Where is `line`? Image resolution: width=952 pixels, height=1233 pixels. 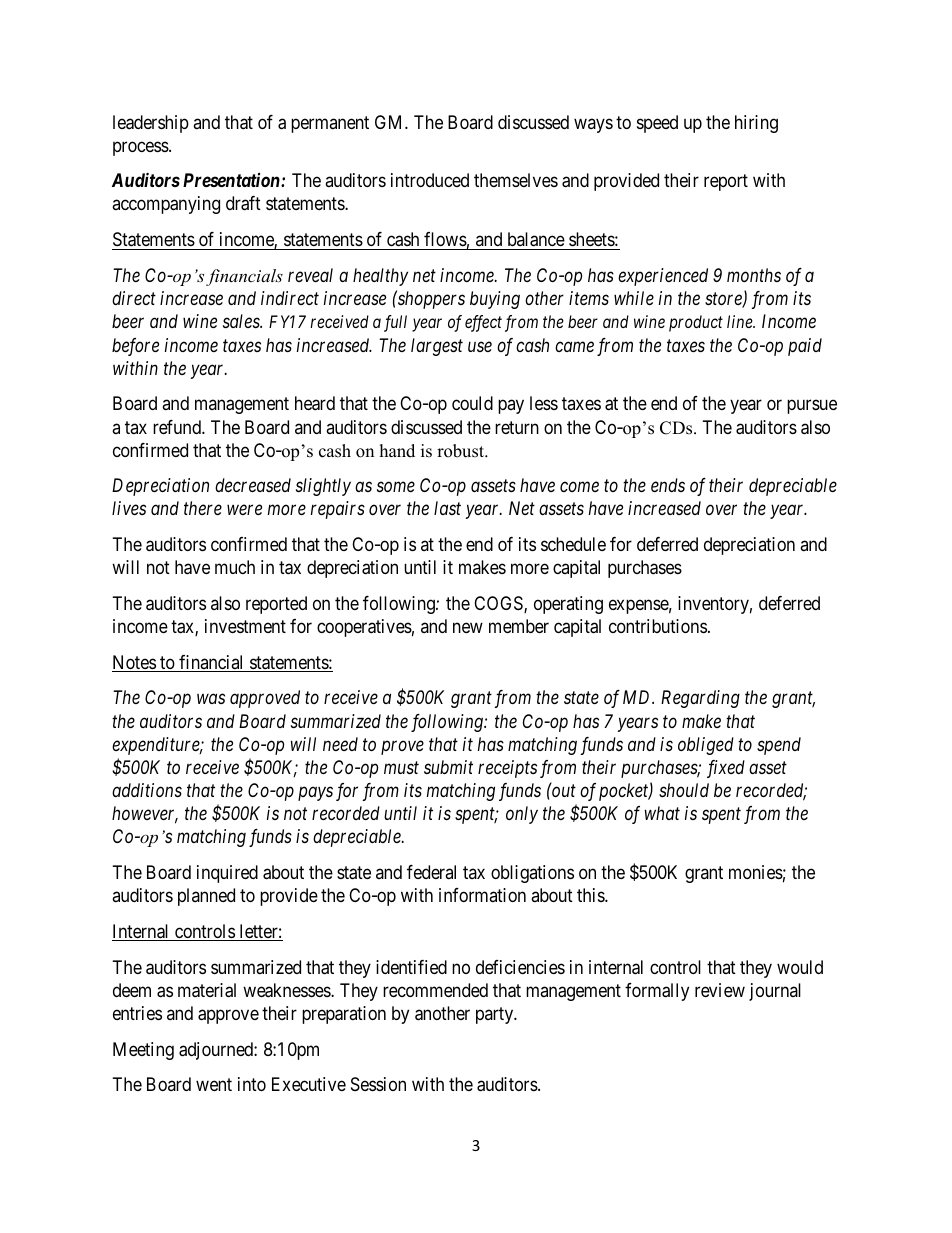 line is located at coordinates (741, 321).
